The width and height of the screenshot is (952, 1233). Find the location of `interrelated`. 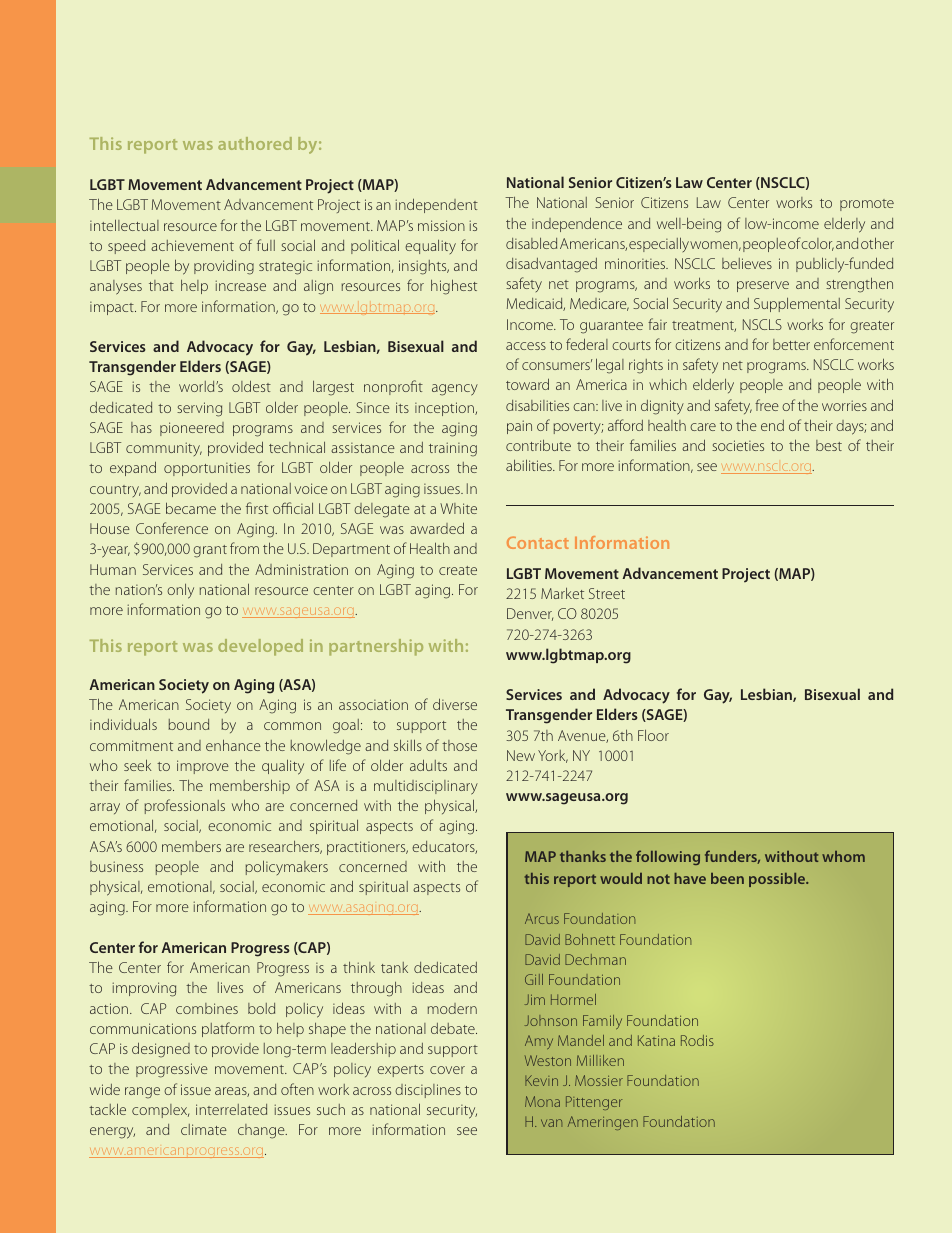

interrelated is located at coordinates (231, 1109).
